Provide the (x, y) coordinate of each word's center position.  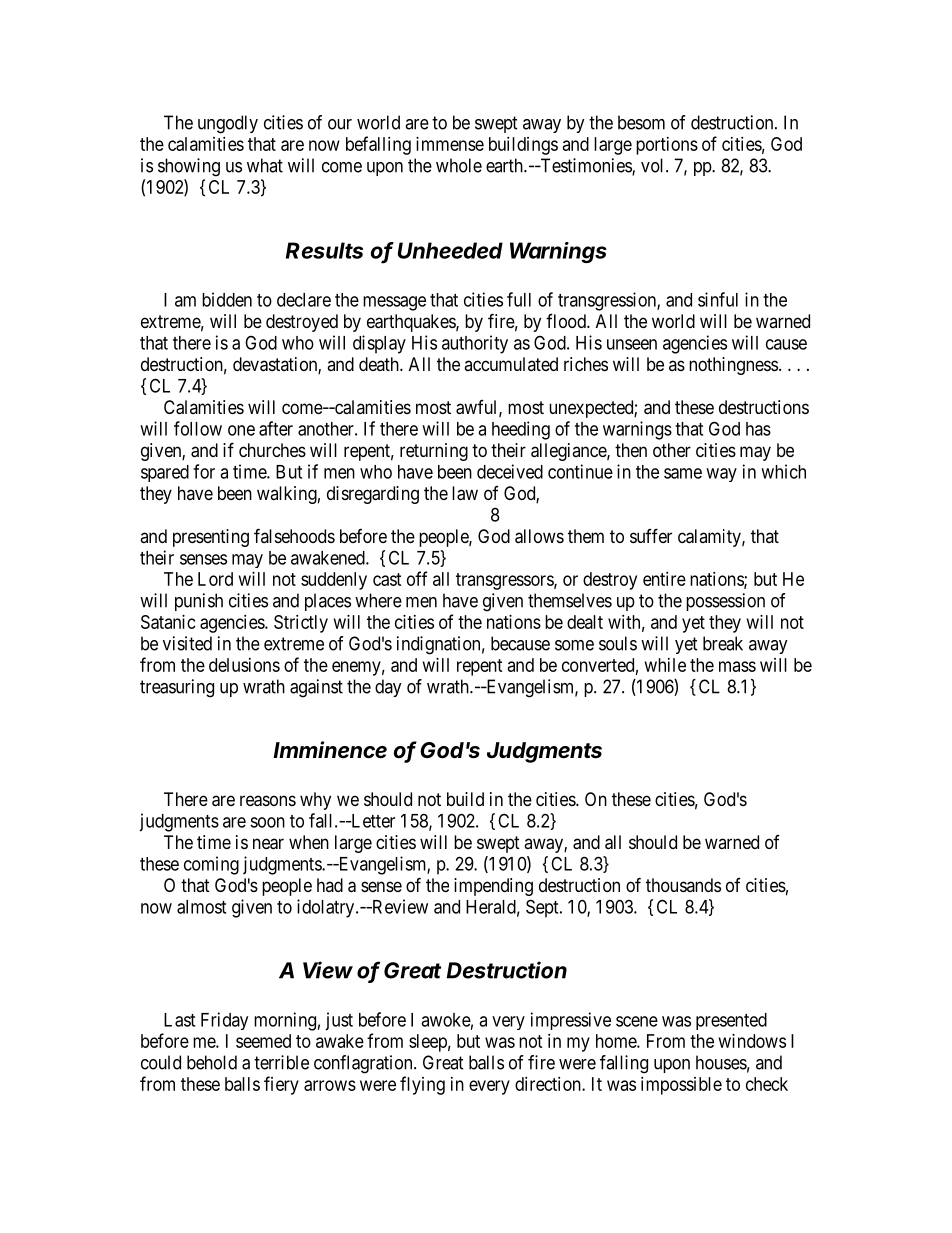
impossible (681, 1086)
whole (459, 165)
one (241, 430)
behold (212, 1062)
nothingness (733, 366)
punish (199, 602)
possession (725, 602)
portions (667, 146)
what (265, 165)
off (417, 578)
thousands (683, 885)
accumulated (511, 364)
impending (493, 887)
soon (267, 822)
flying (422, 1085)
